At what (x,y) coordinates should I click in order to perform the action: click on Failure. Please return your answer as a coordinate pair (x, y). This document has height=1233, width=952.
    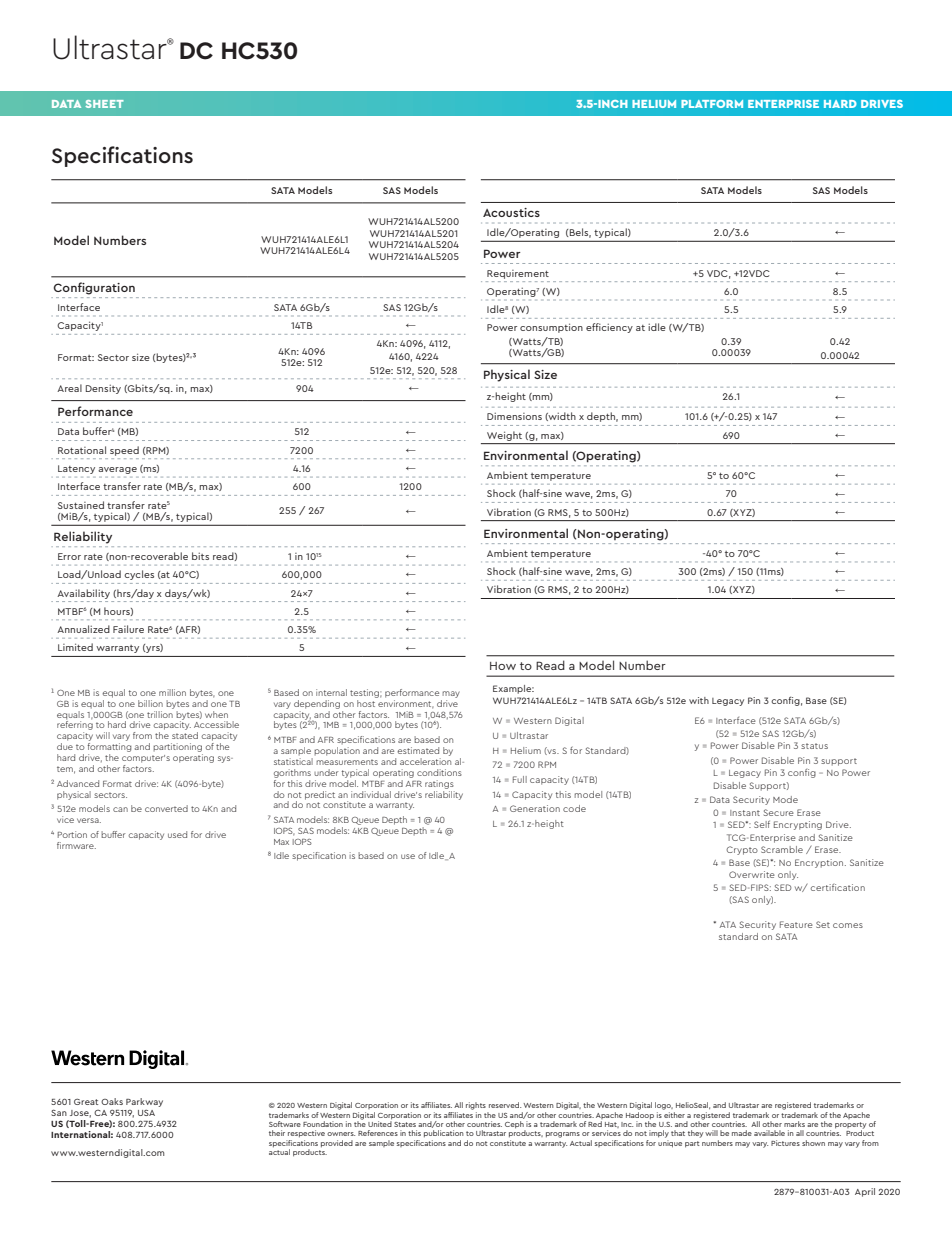
    Looking at the image, I should click on (128, 629).
